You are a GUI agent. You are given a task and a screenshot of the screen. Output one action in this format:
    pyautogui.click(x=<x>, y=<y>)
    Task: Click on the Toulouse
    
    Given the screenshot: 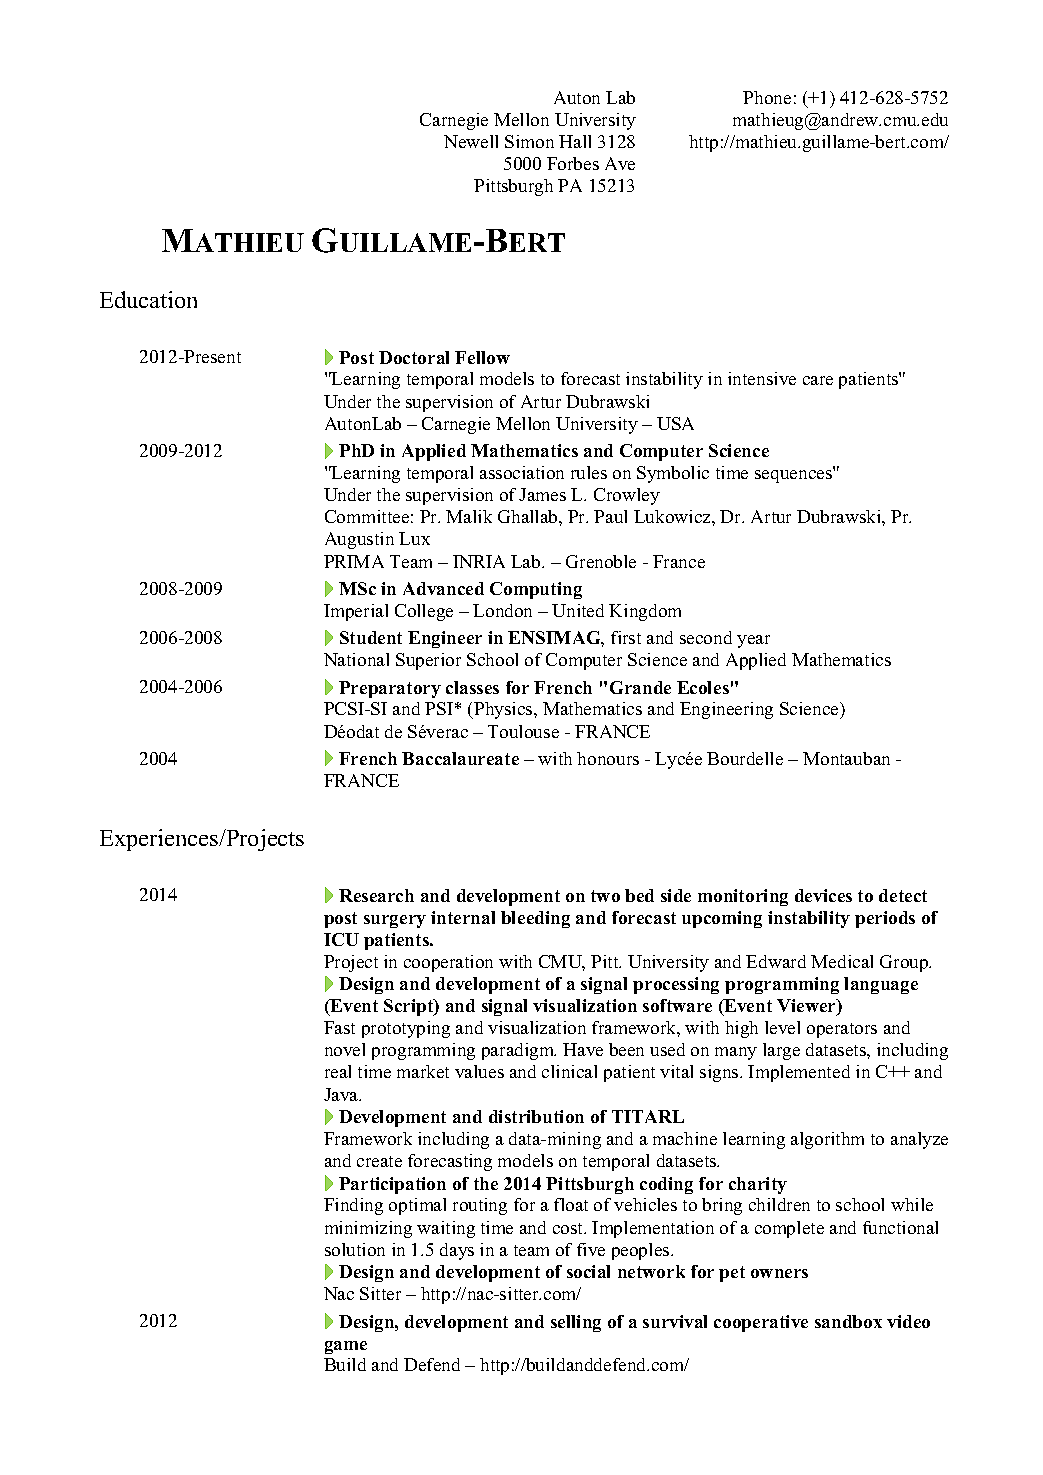 What is the action you would take?
    pyautogui.click(x=523, y=731)
